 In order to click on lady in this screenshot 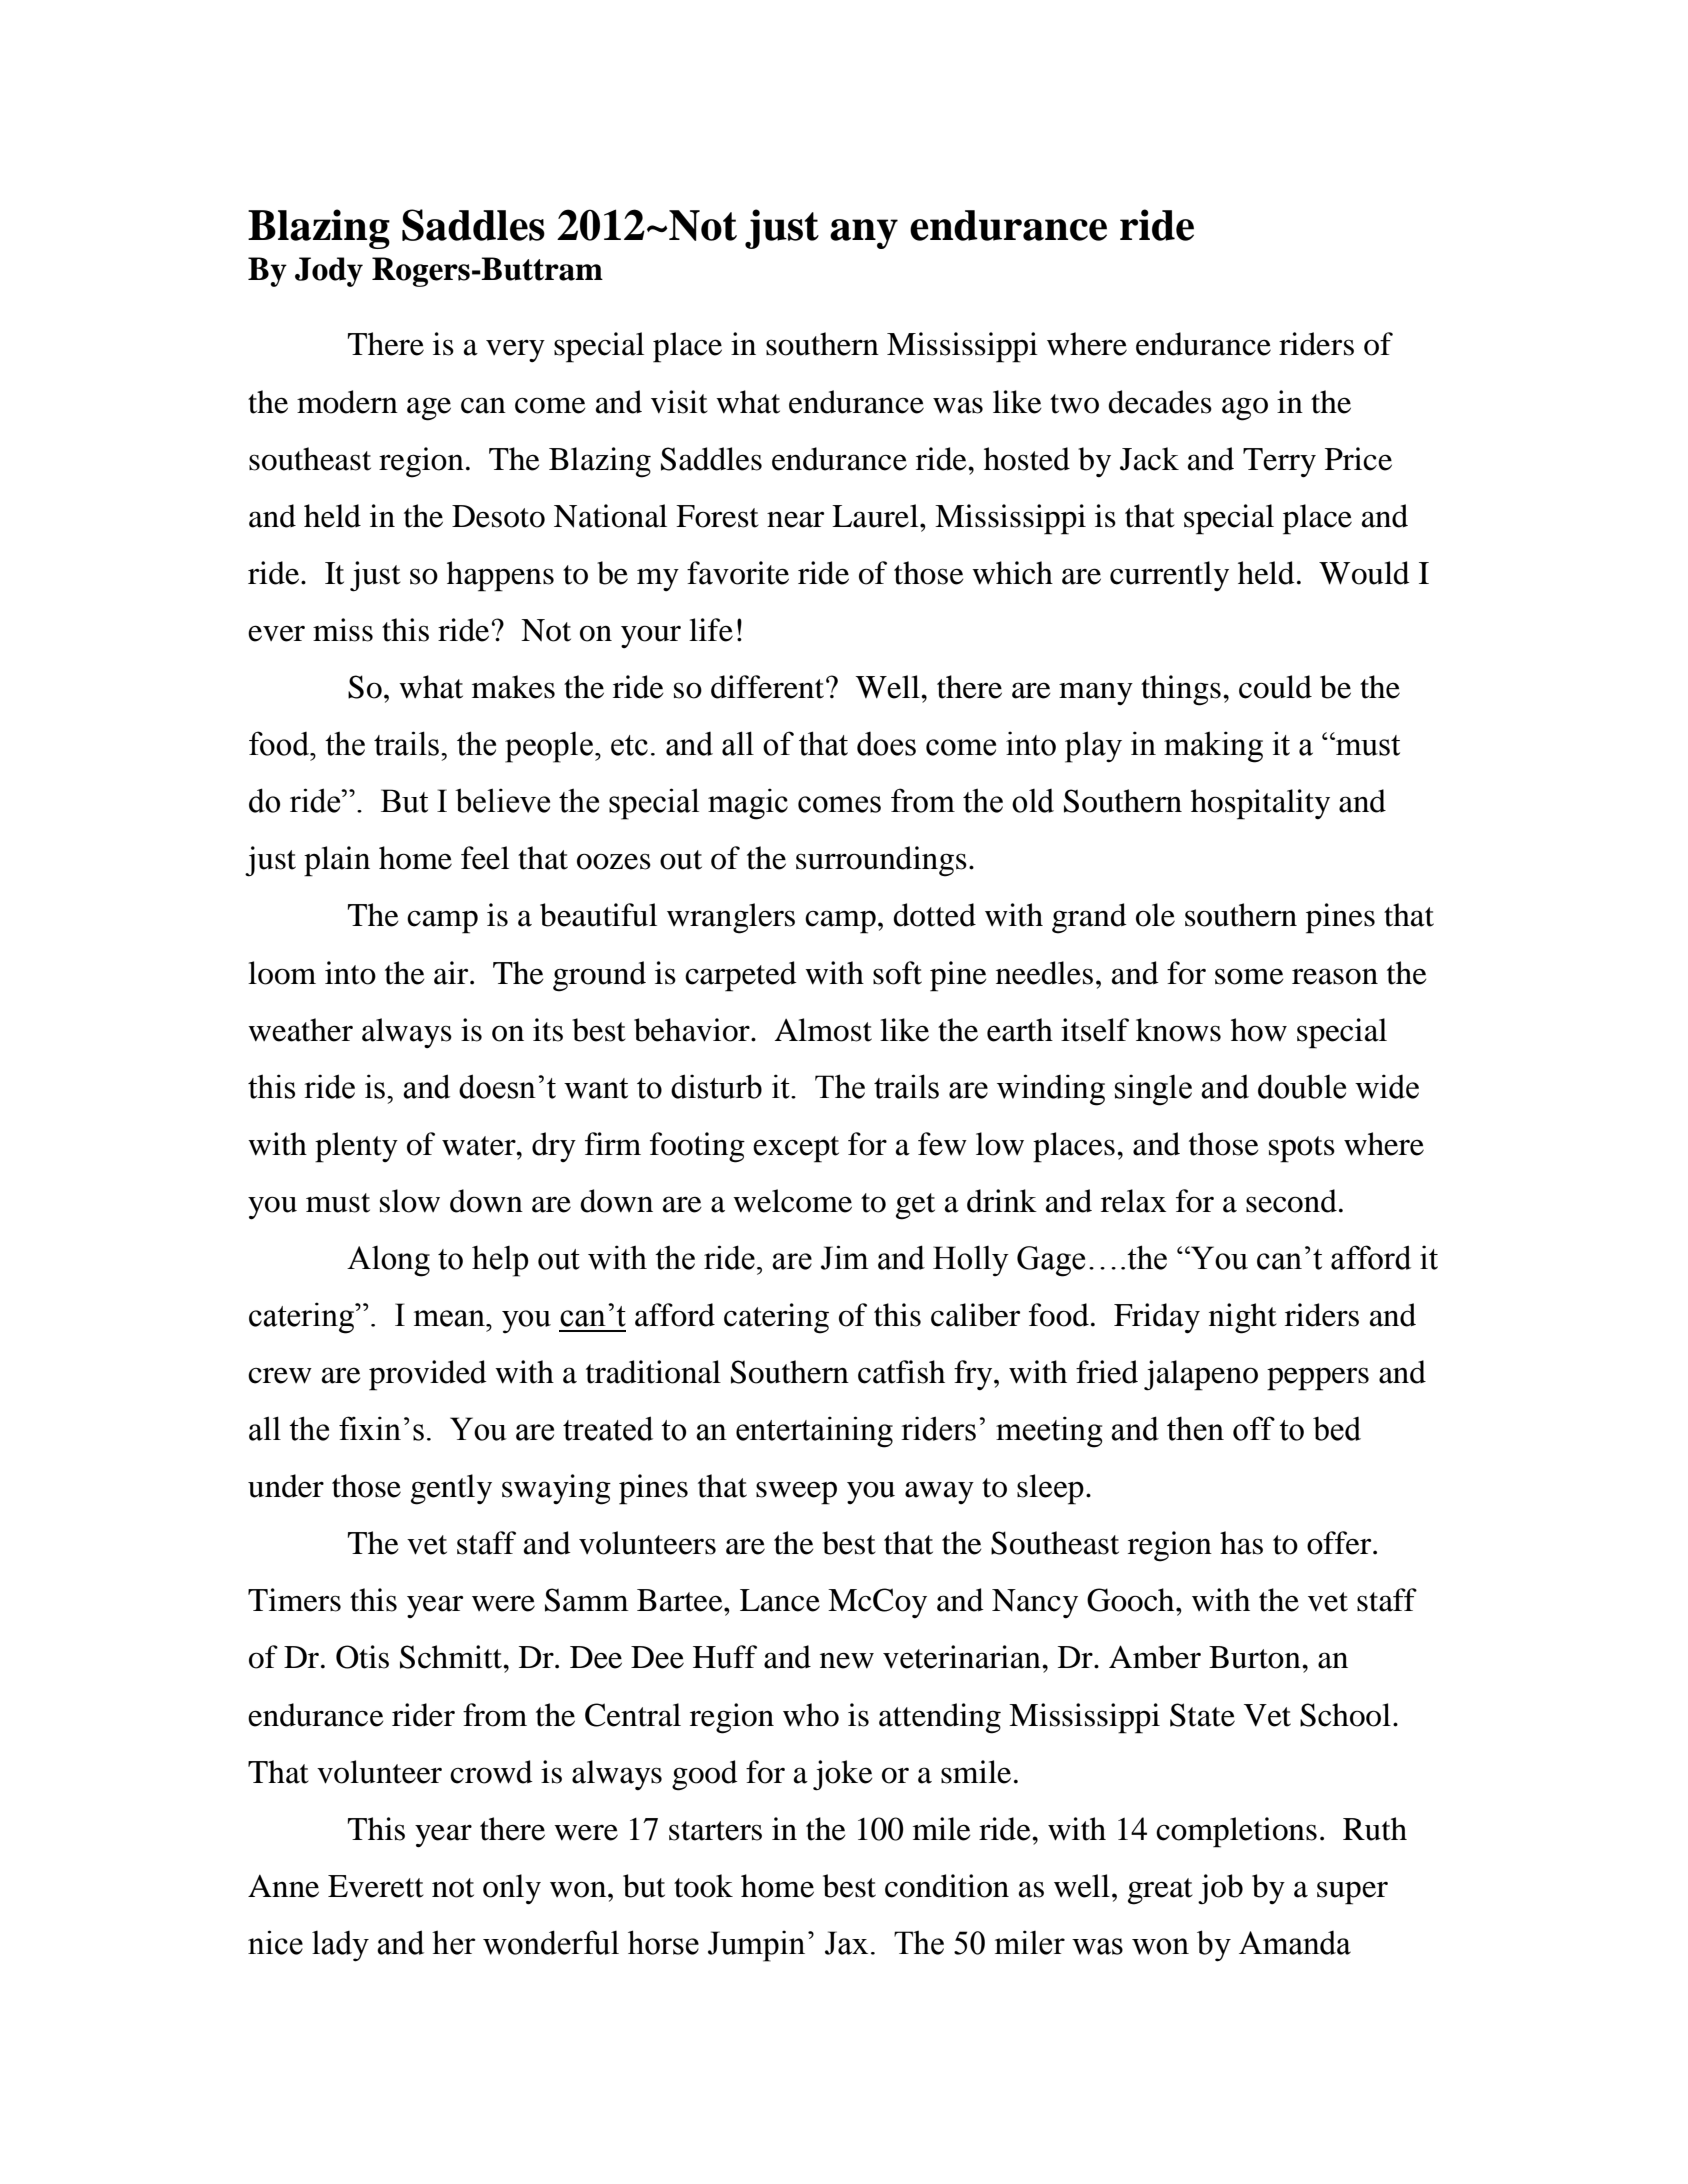, I will do `click(340, 1946)`.
